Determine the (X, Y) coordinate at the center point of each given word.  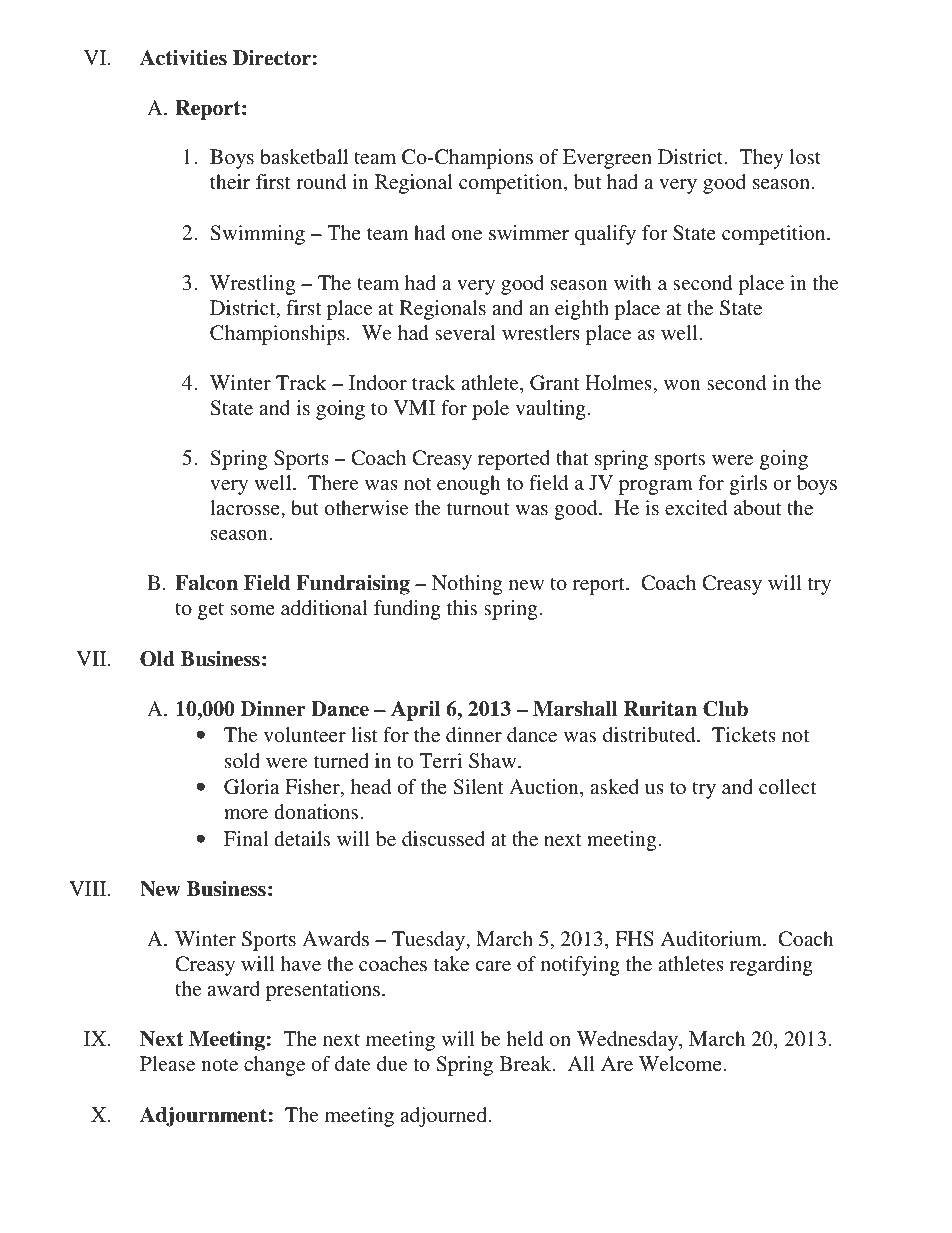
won (682, 385)
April (415, 711)
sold (242, 760)
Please (167, 1063)
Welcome (681, 1063)
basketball (304, 156)
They (761, 159)
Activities (183, 58)
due (392, 1063)
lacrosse (246, 507)
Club (725, 709)
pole (490, 410)
